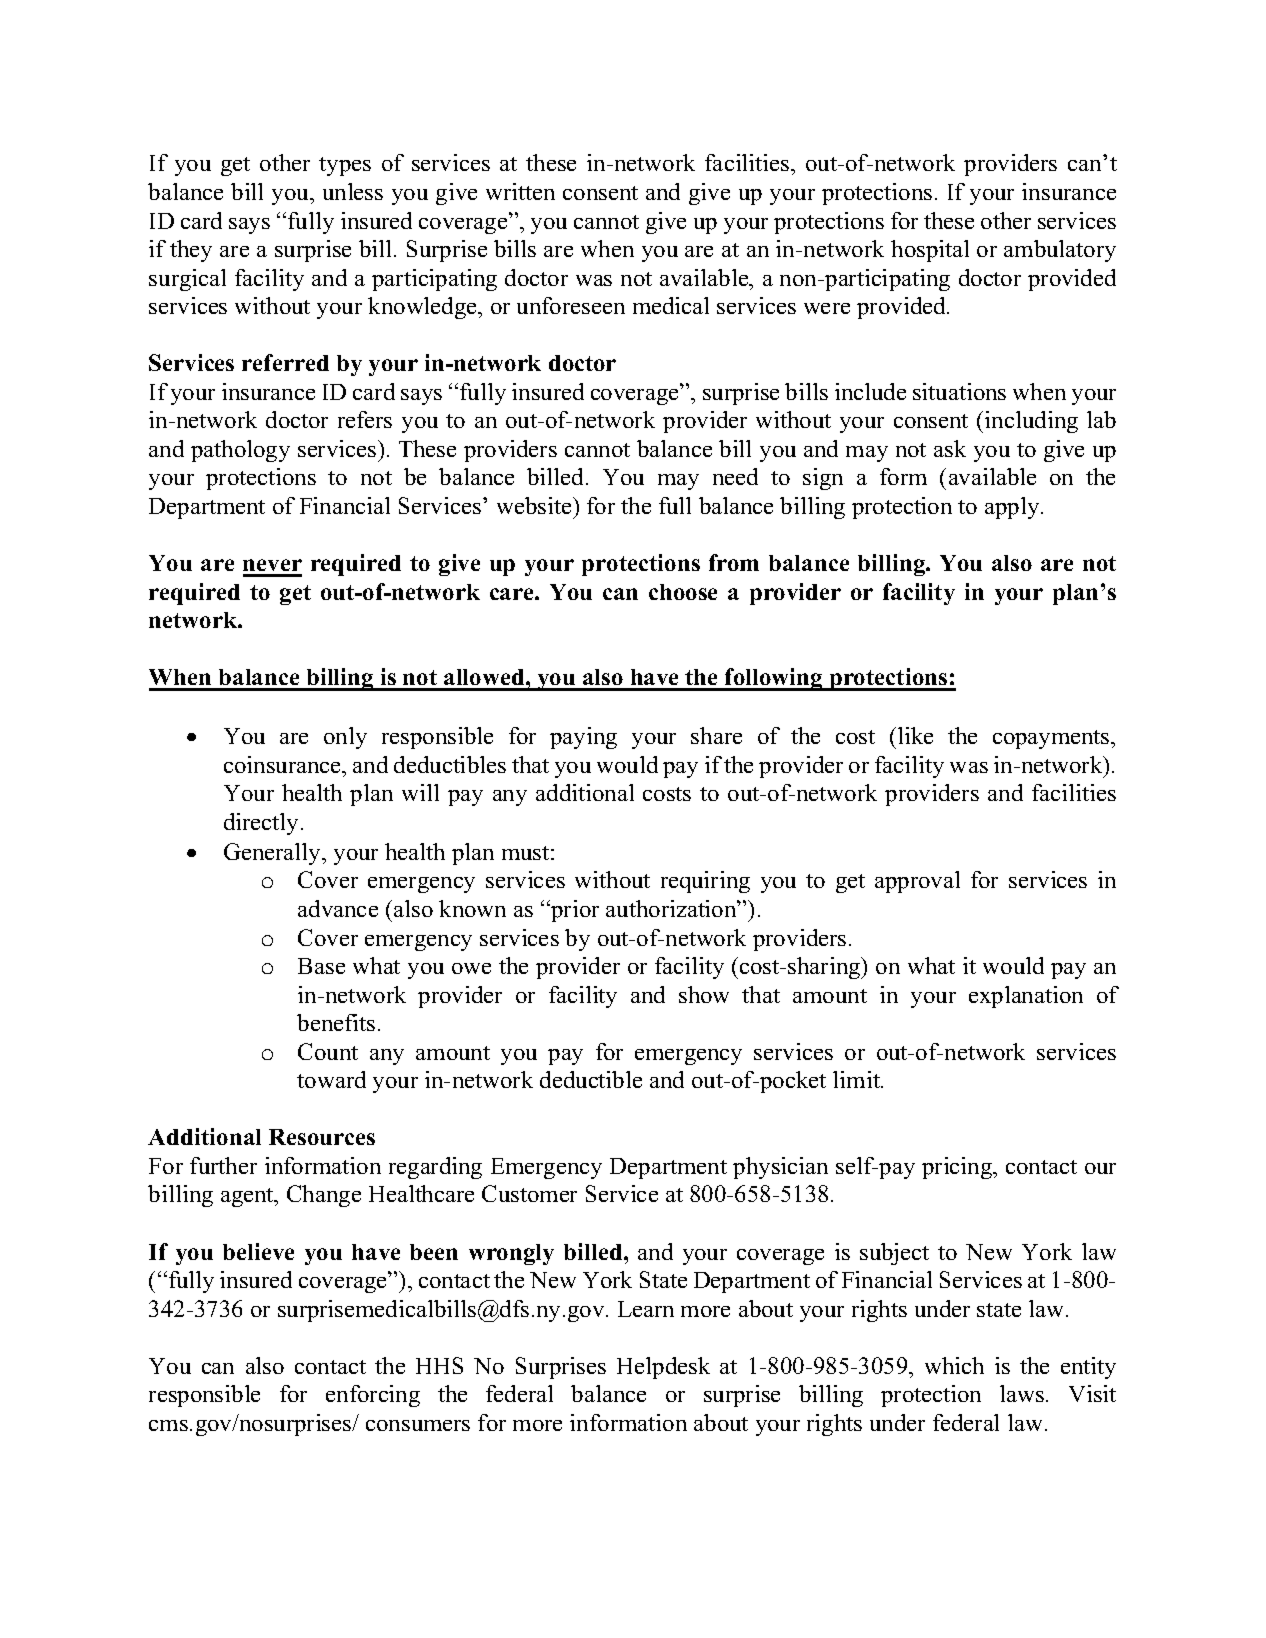  Describe the element at coordinates (520, 191) in the screenshot. I see `written` at that location.
